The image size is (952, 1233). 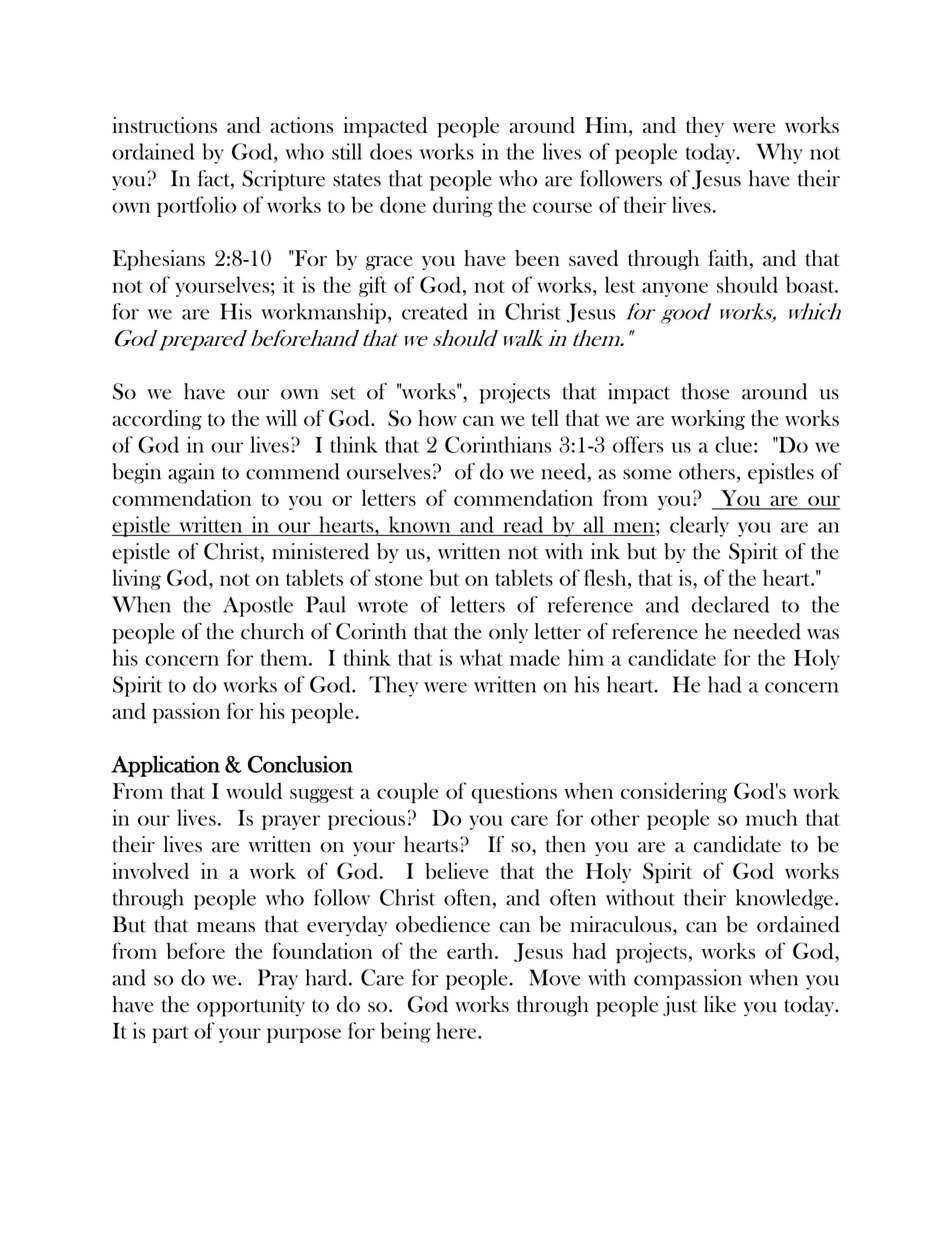 I want to click on again, so click(x=191, y=473).
